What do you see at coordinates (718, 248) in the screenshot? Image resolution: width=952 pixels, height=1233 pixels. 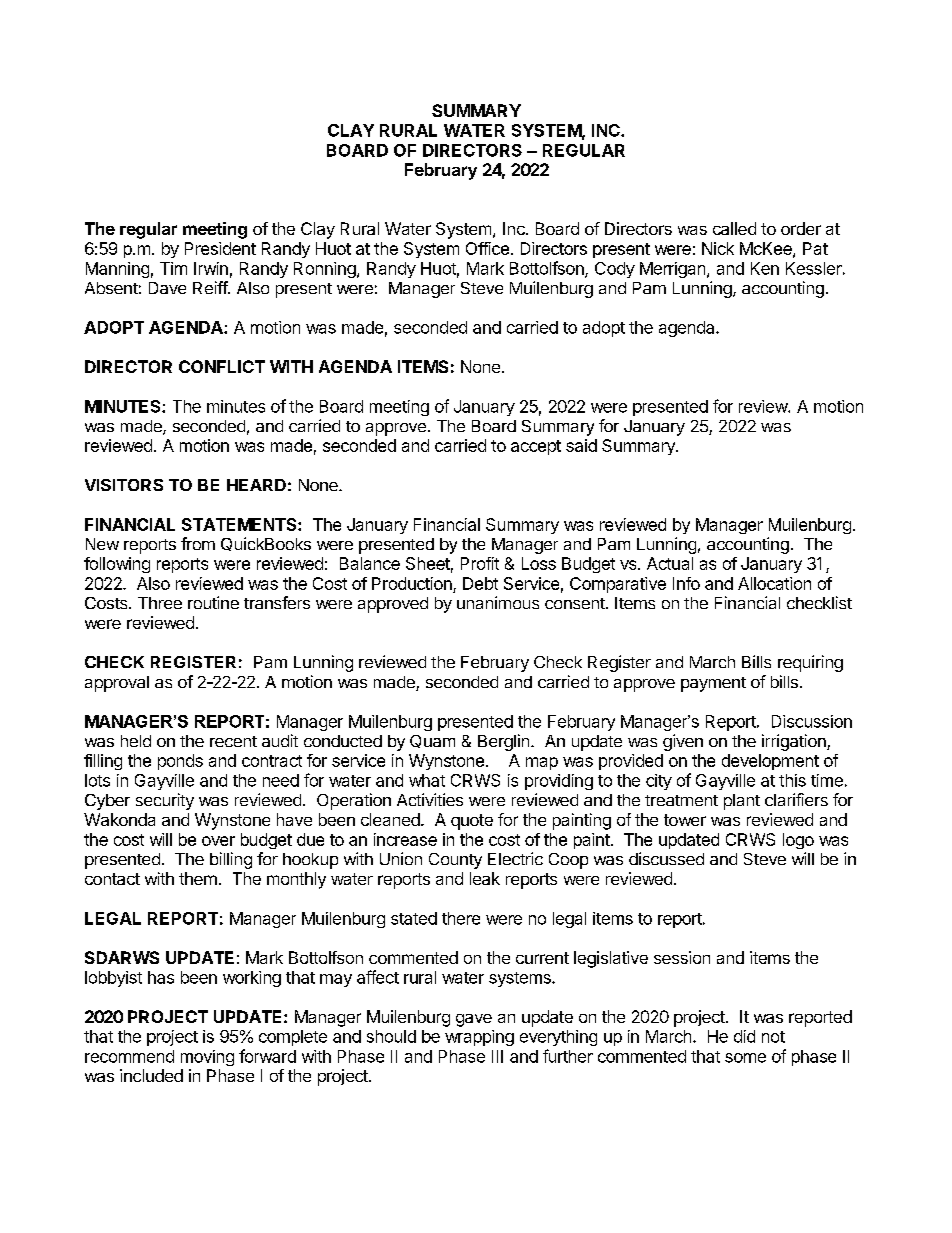 I see `Nick` at bounding box center [718, 248].
